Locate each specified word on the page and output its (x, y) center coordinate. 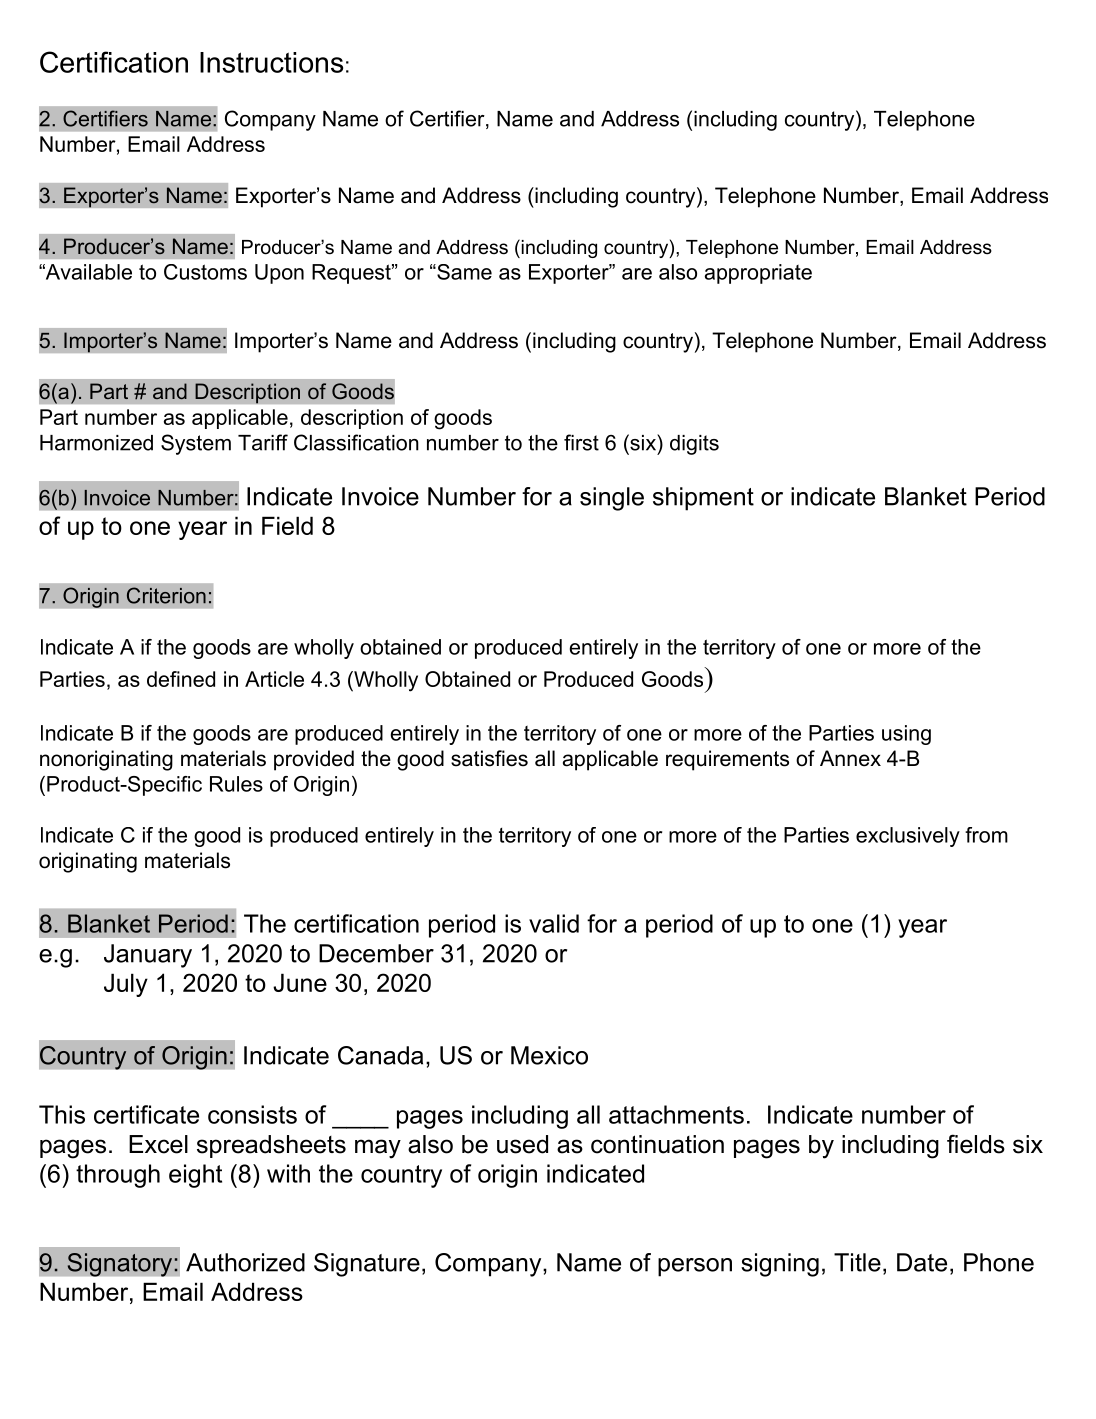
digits (694, 445)
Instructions (271, 62)
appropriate (758, 274)
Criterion (166, 595)
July (126, 985)
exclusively (908, 837)
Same (463, 272)
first (581, 442)
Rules (236, 784)
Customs (205, 272)
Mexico (549, 1055)
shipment (703, 499)
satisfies (489, 758)
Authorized (245, 1262)
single (612, 499)
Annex (850, 758)
